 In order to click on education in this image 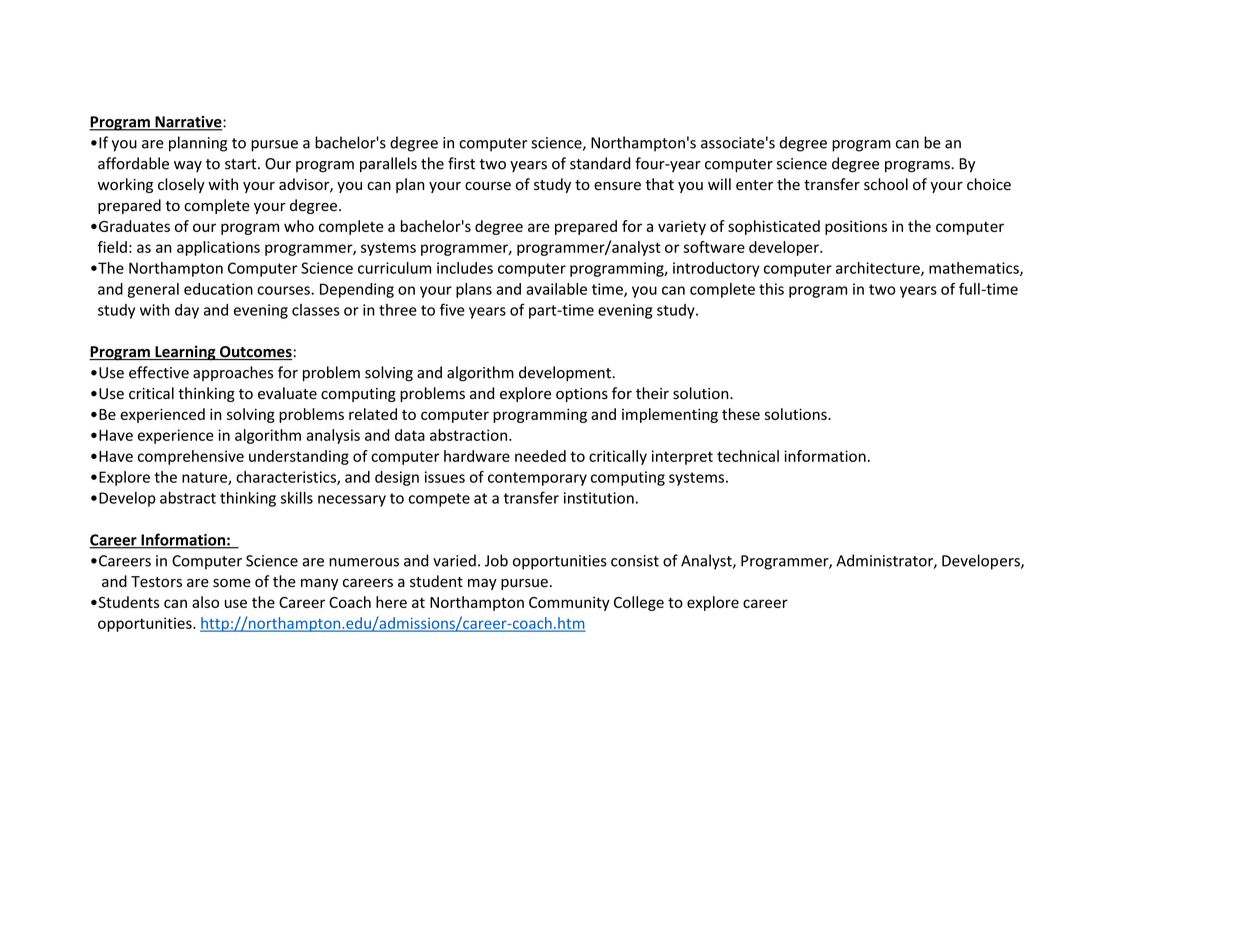, I will do `click(218, 289)`.
